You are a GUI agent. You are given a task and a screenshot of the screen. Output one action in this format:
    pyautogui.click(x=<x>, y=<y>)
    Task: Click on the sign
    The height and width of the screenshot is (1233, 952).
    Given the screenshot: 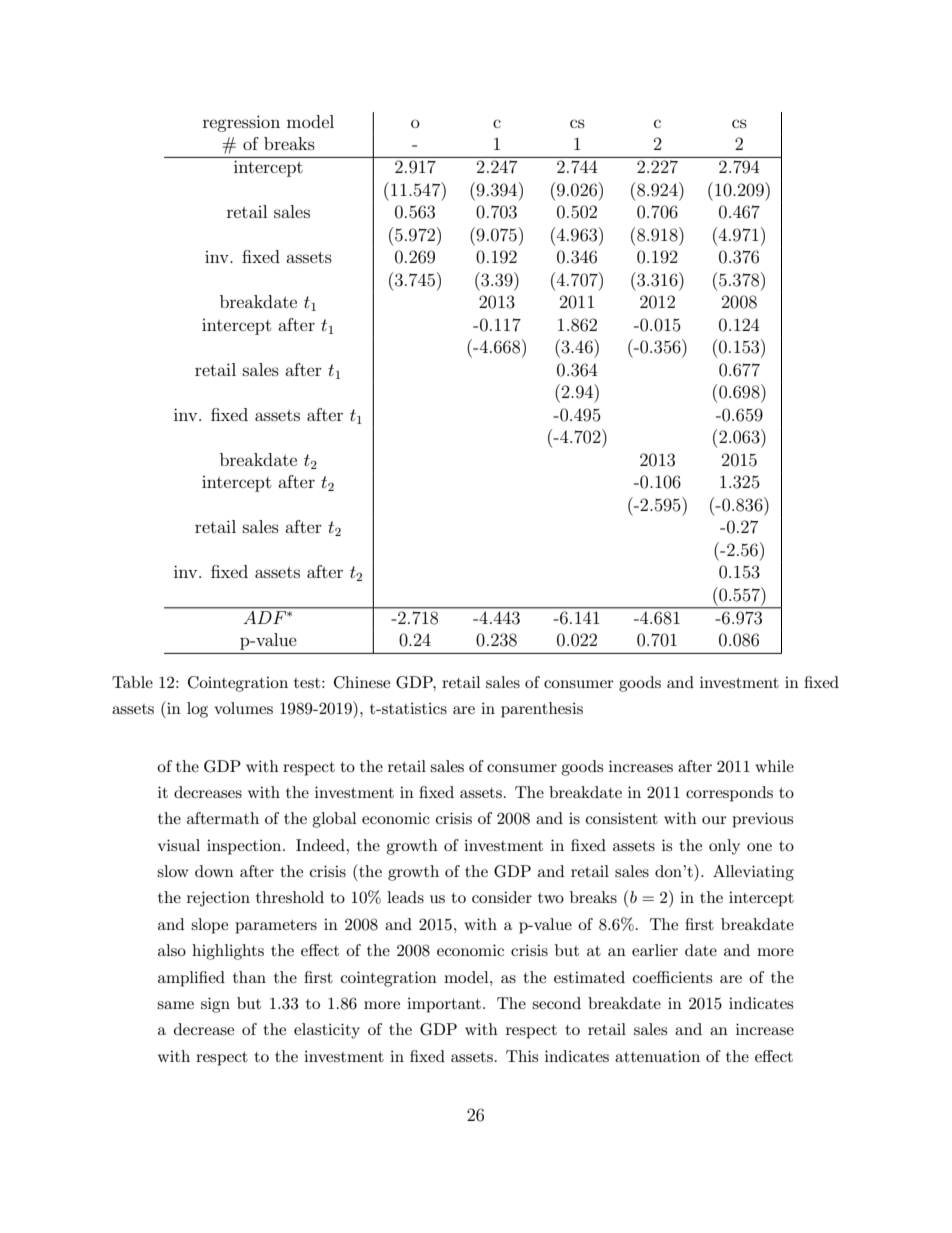 What is the action you would take?
    pyautogui.click(x=215, y=1005)
